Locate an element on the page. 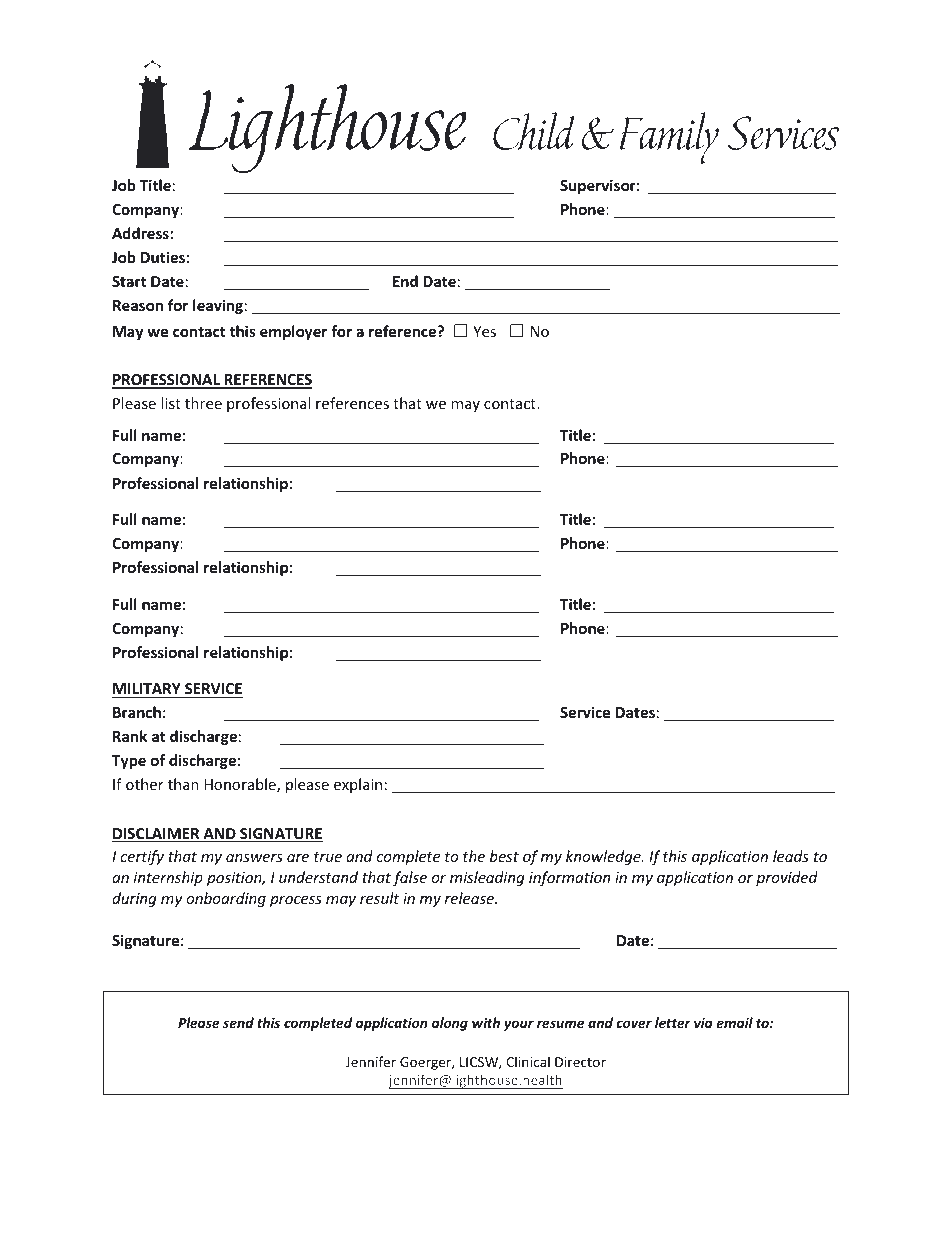 The image size is (952, 1233). send is located at coordinates (238, 1022).
